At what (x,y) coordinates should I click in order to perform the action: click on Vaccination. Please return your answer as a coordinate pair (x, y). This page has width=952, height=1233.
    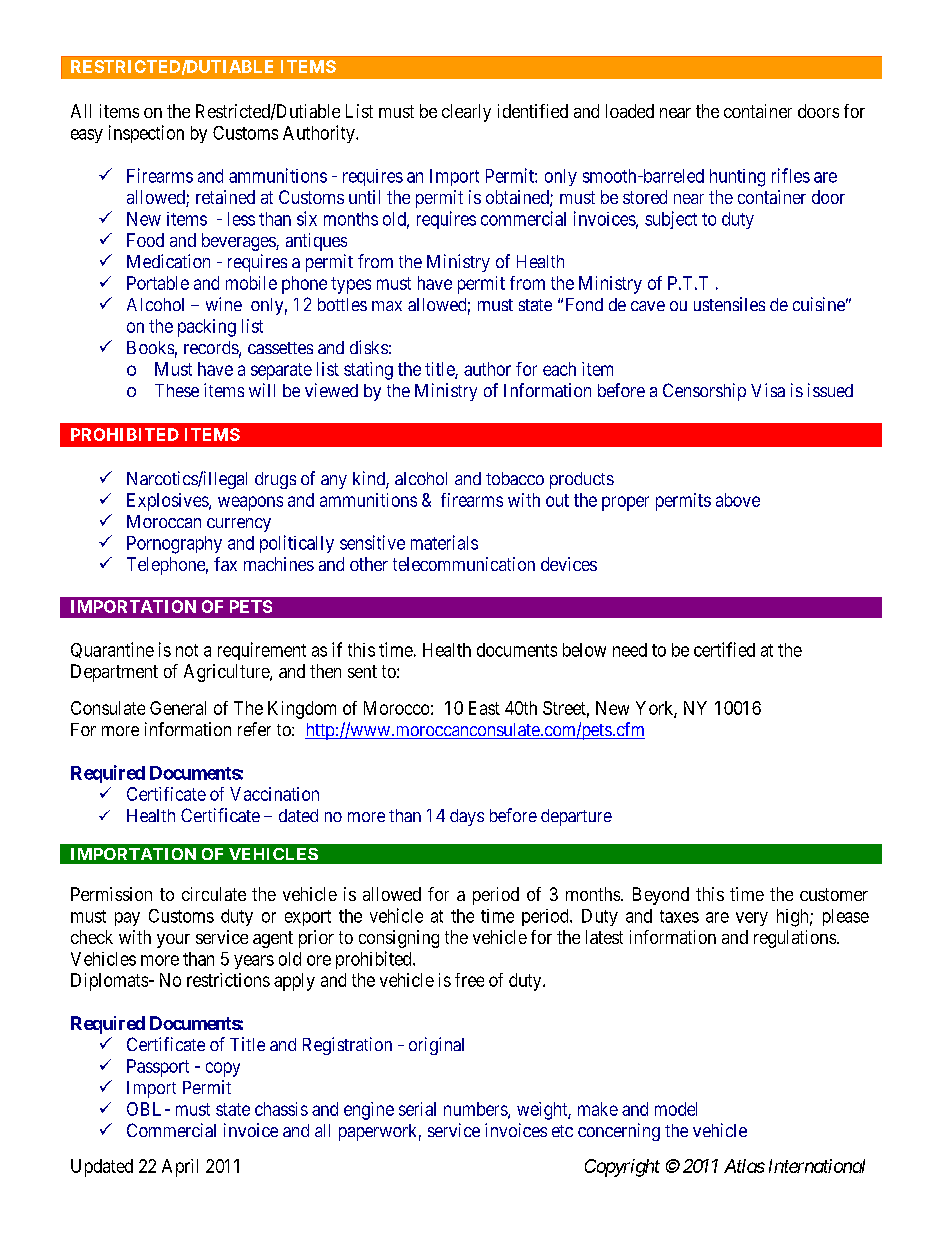
    Looking at the image, I should click on (274, 794).
